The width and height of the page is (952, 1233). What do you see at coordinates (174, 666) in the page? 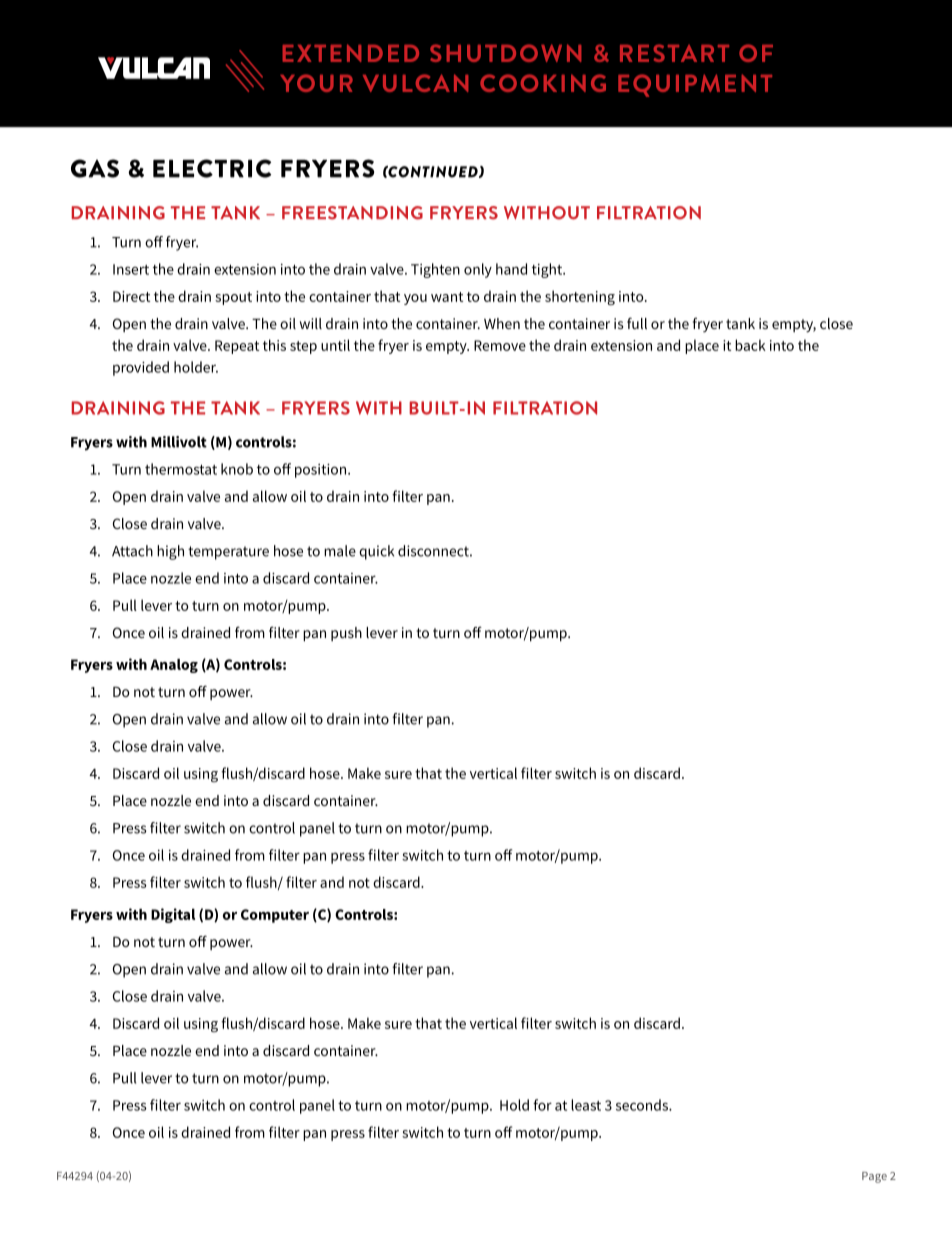
I see `Analog` at bounding box center [174, 666].
